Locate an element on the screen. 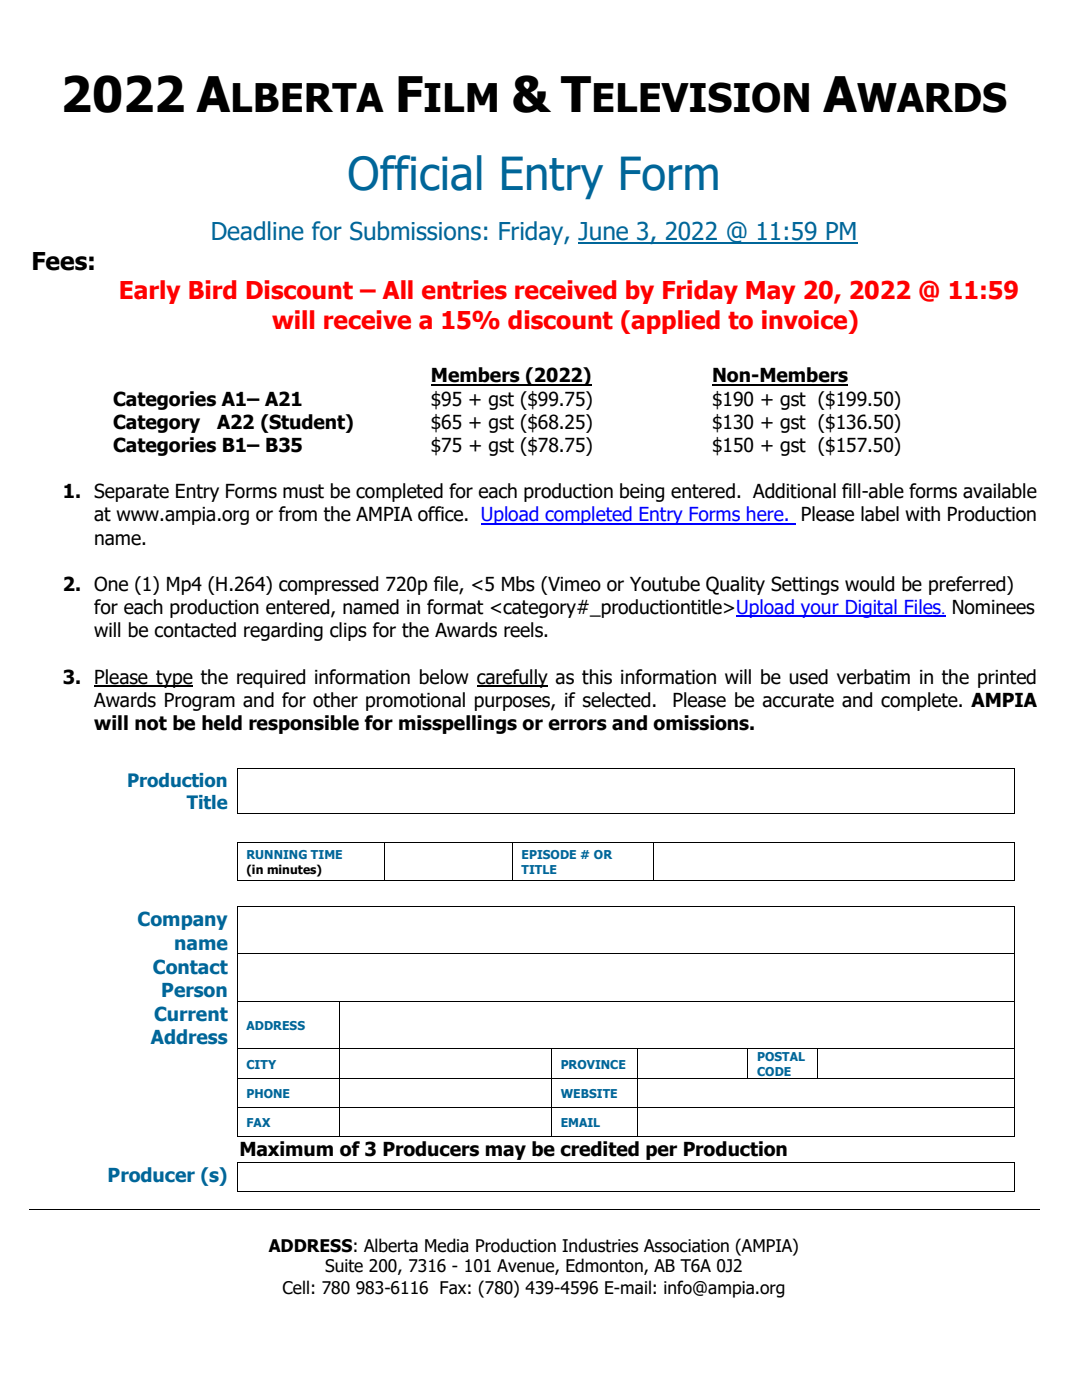 The image size is (1068, 1382). Industries is located at coordinates (600, 1245).
